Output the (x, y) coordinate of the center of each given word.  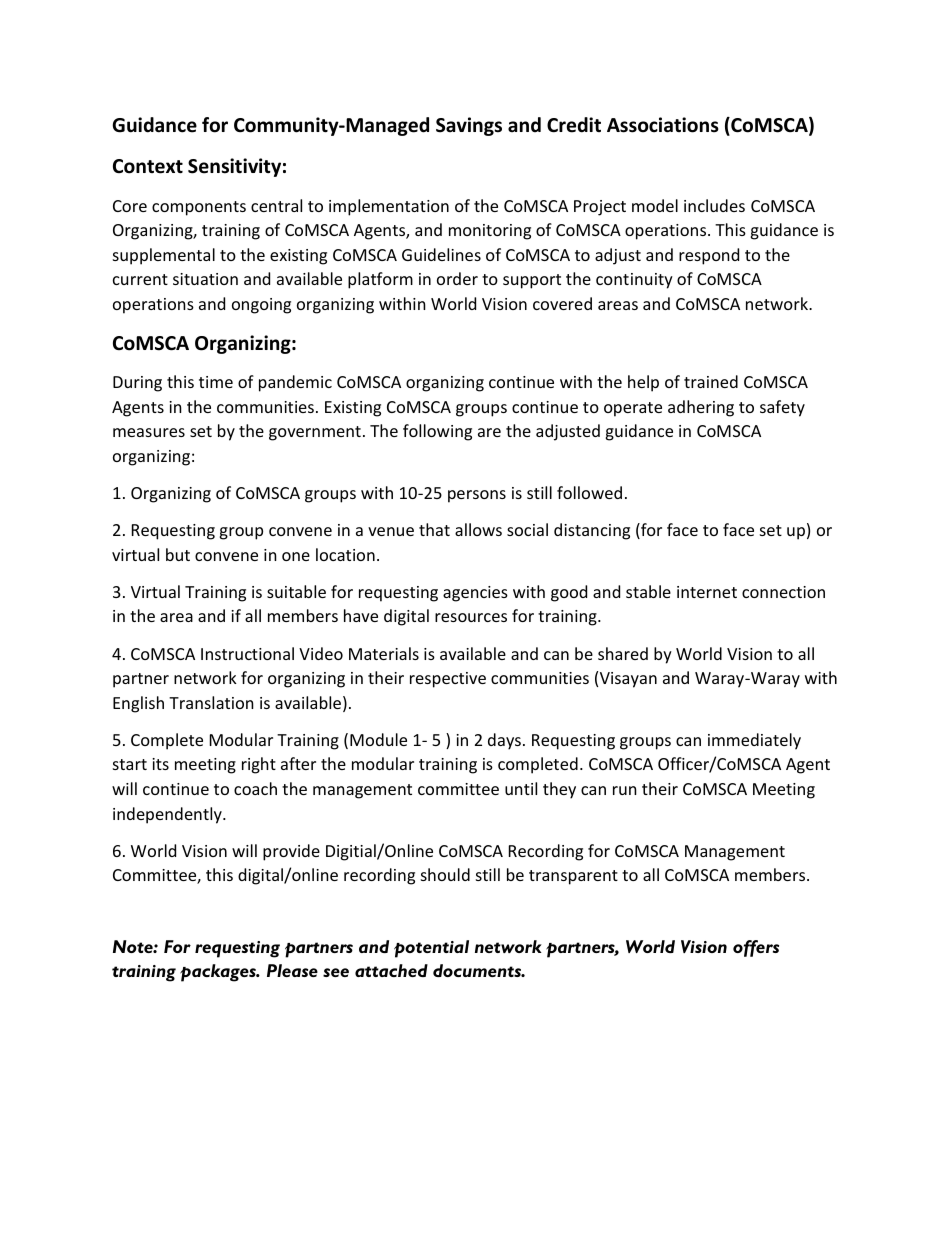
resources (471, 617)
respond (709, 256)
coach (255, 788)
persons (477, 496)
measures (149, 432)
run (625, 790)
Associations (663, 125)
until (521, 788)
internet (707, 592)
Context (148, 166)
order (457, 278)
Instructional (247, 653)
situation (205, 279)
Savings (469, 126)
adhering (701, 408)
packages (219, 973)
